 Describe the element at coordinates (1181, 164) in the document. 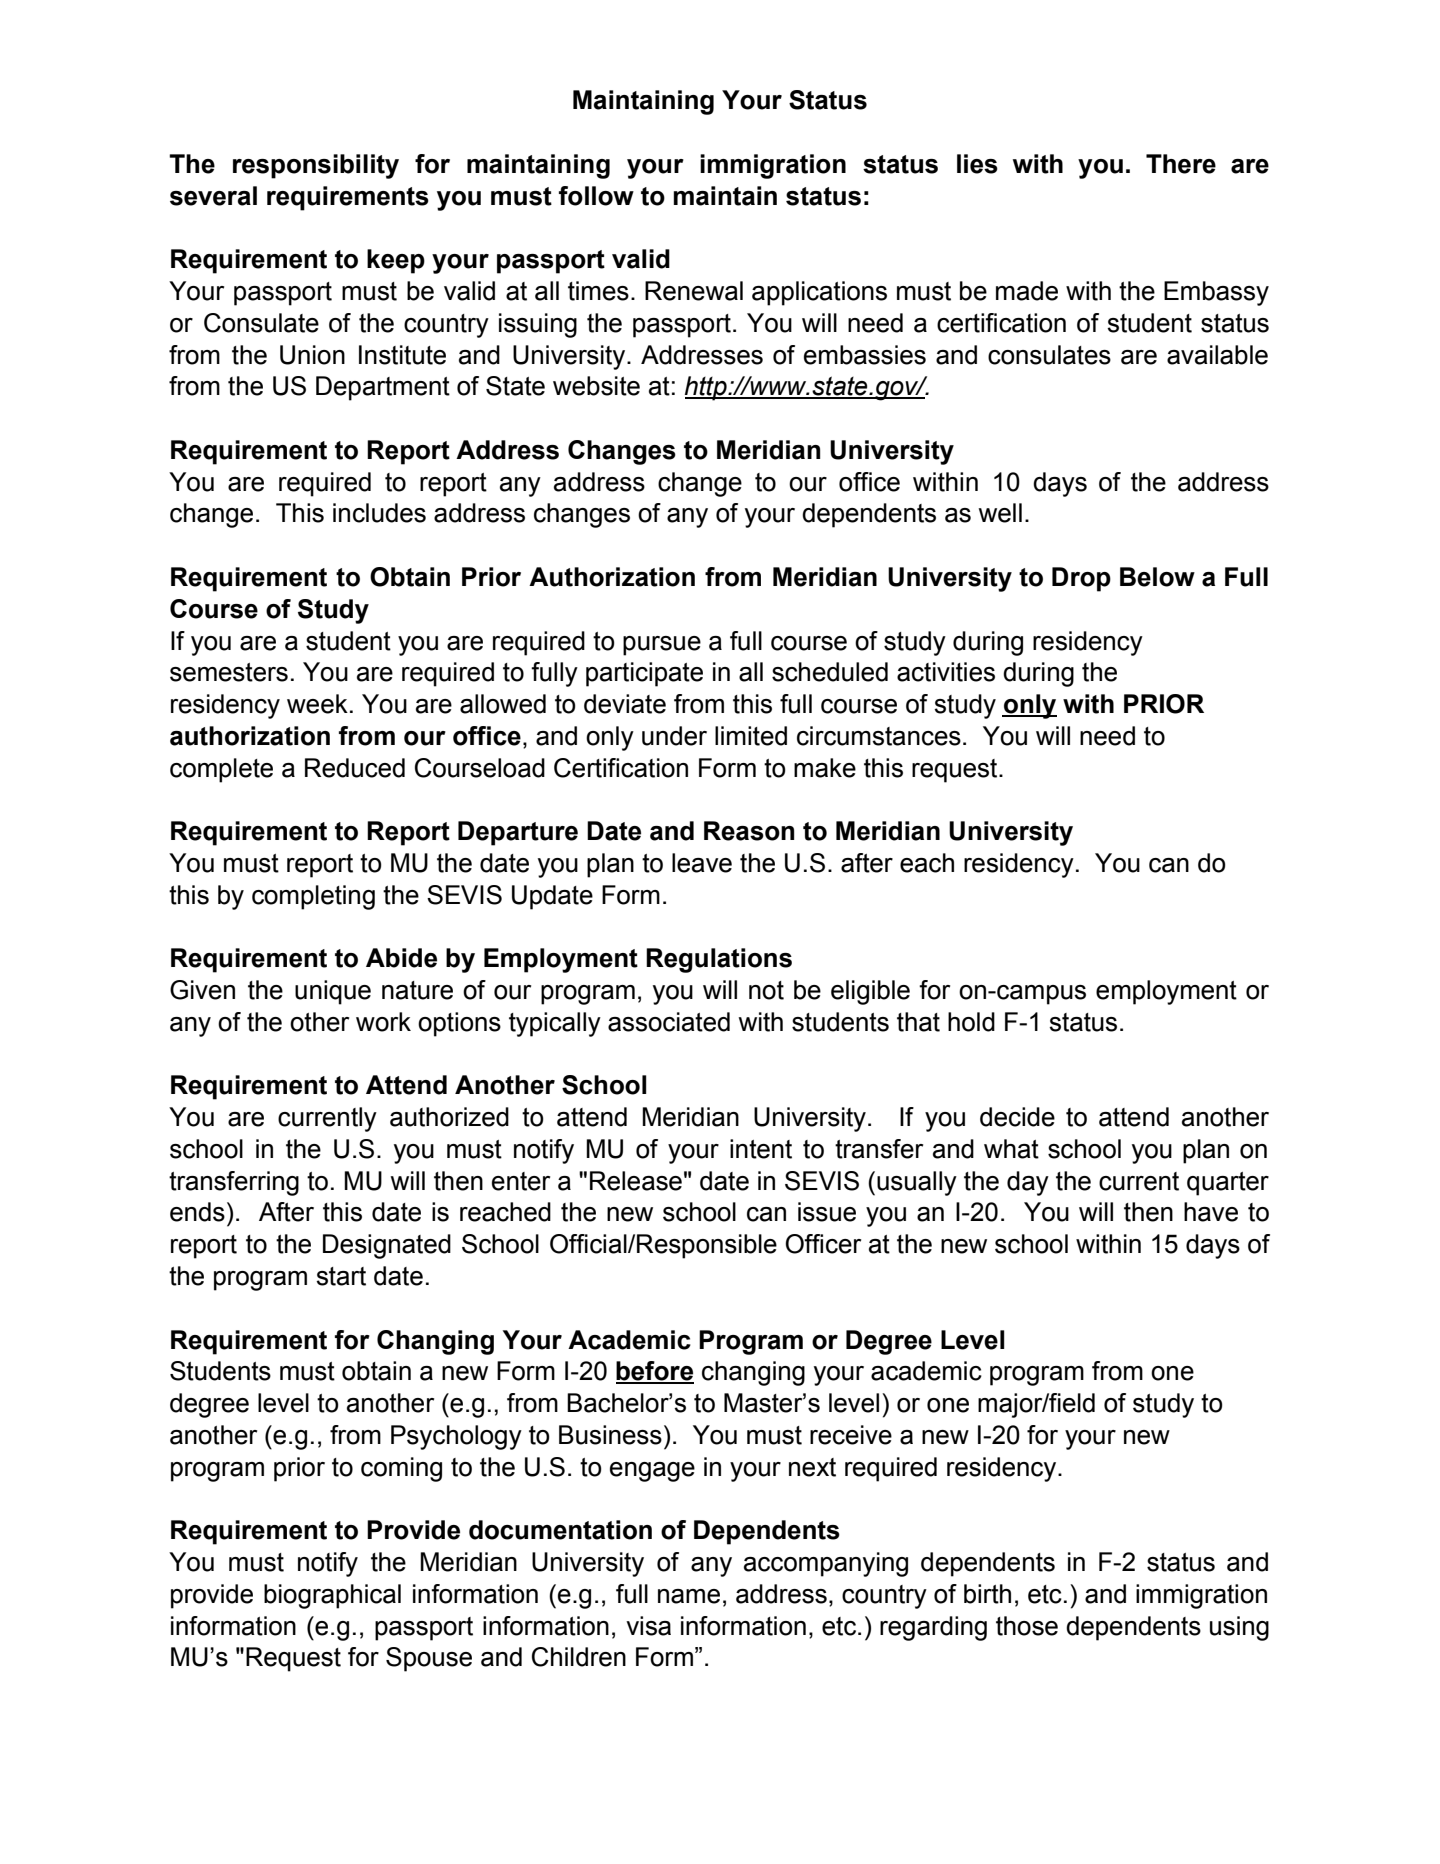

I see `There` at that location.
